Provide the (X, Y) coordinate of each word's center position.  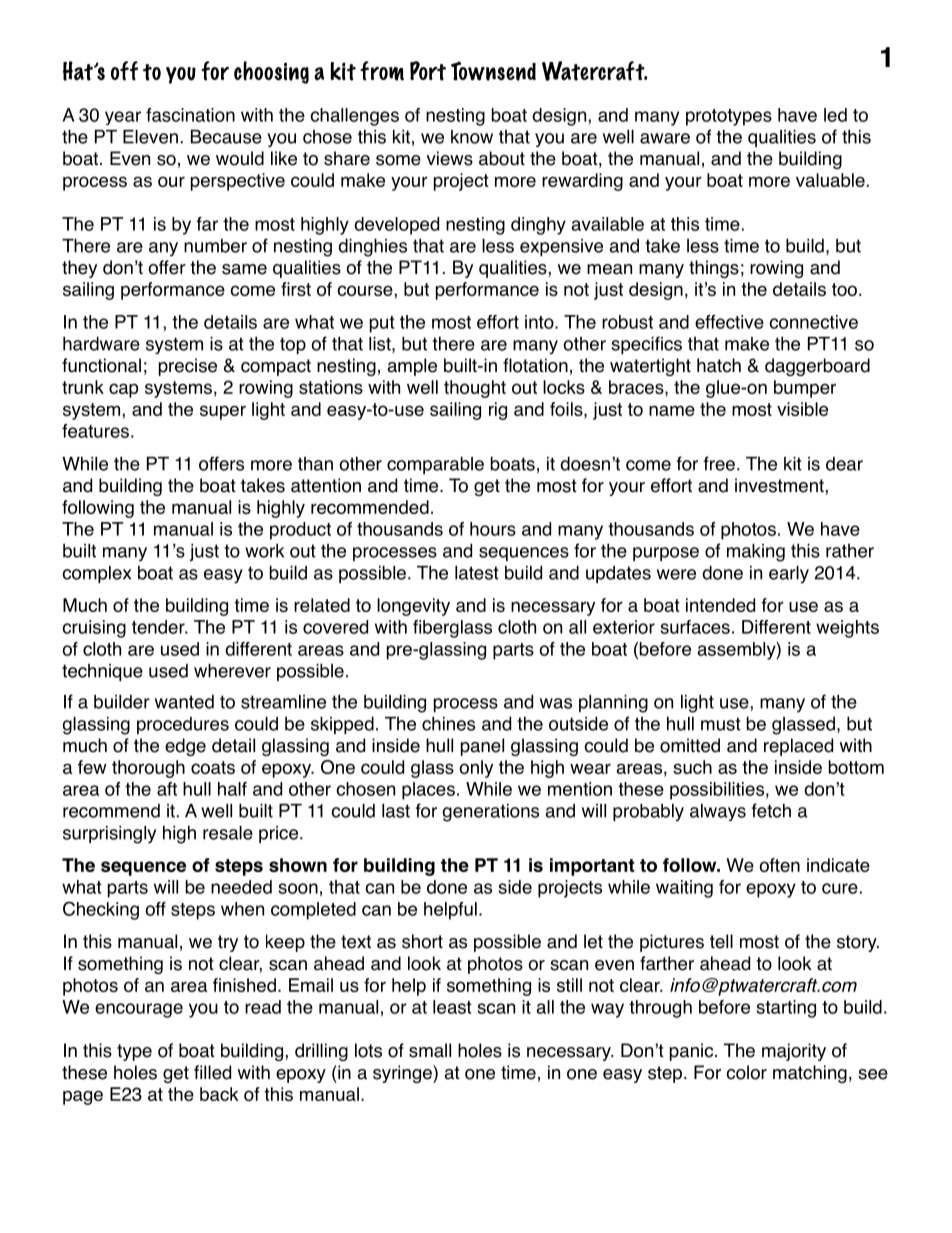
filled (212, 1072)
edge (185, 747)
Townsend (493, 71)
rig (498, 411)
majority (794, 1052)
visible (802, 409)
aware (665, 138)
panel (482, 747)
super (223, 412)
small (430, 1050)
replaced (798, 747)
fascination (190, 115)
